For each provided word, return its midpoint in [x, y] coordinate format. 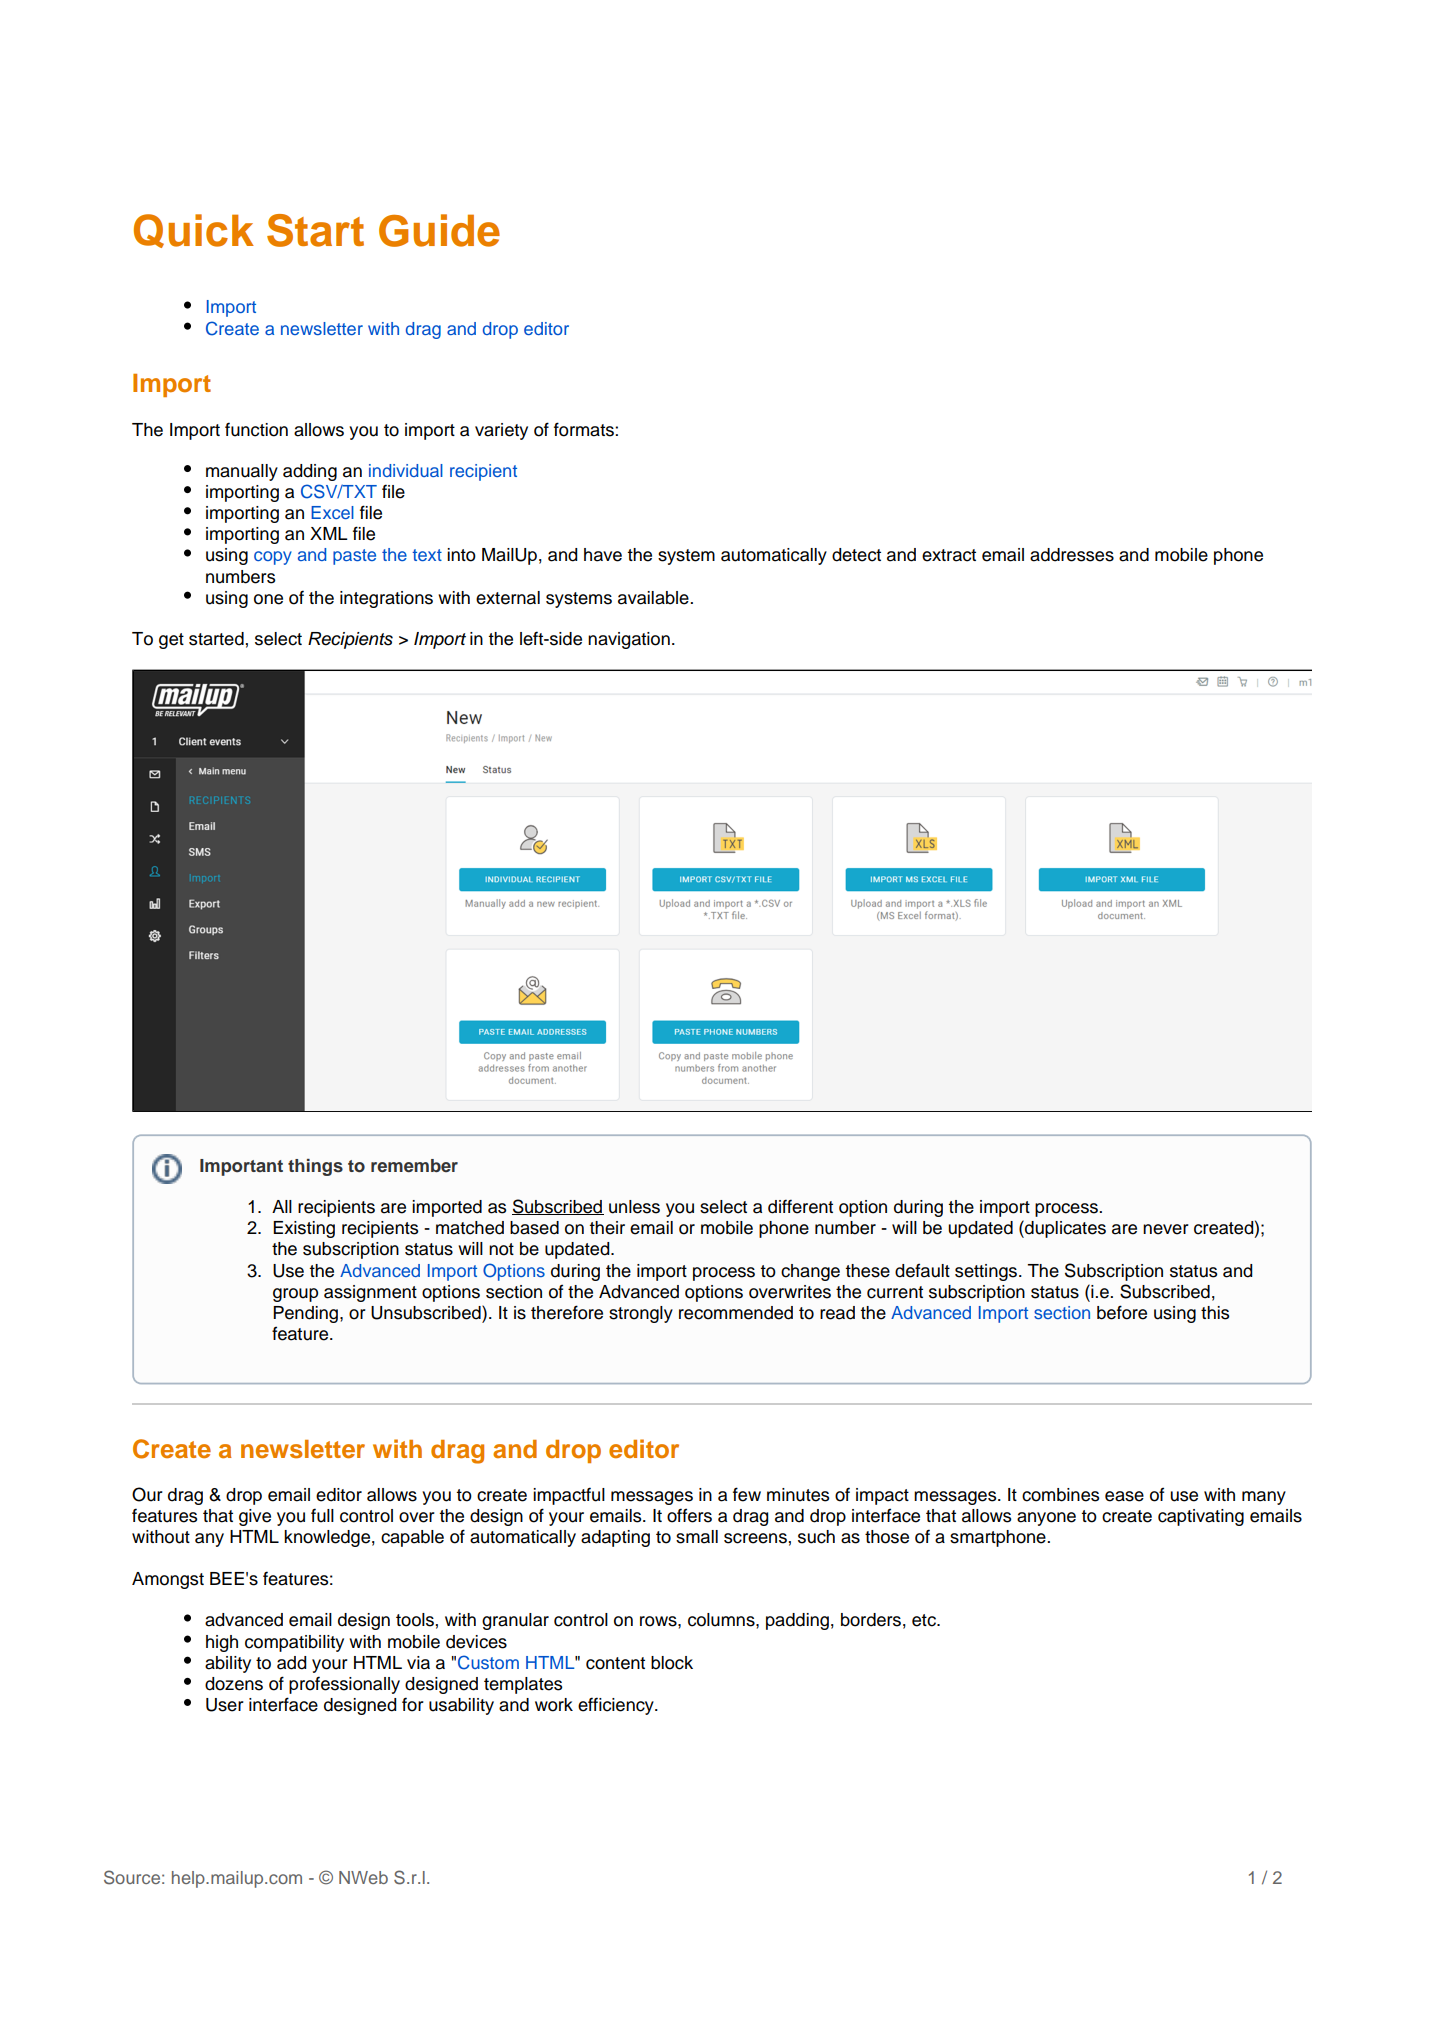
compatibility [294, 1643]
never [1166, 1229]
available [654, 598]
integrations [386, 599]
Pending [307, 1314]
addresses [1072, 555]
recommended [736, 1313]
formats [585, 429]
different [800, 1206]
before [1122, 1312]
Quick [194, 231]
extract [949, 555]
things [315, 1167]
